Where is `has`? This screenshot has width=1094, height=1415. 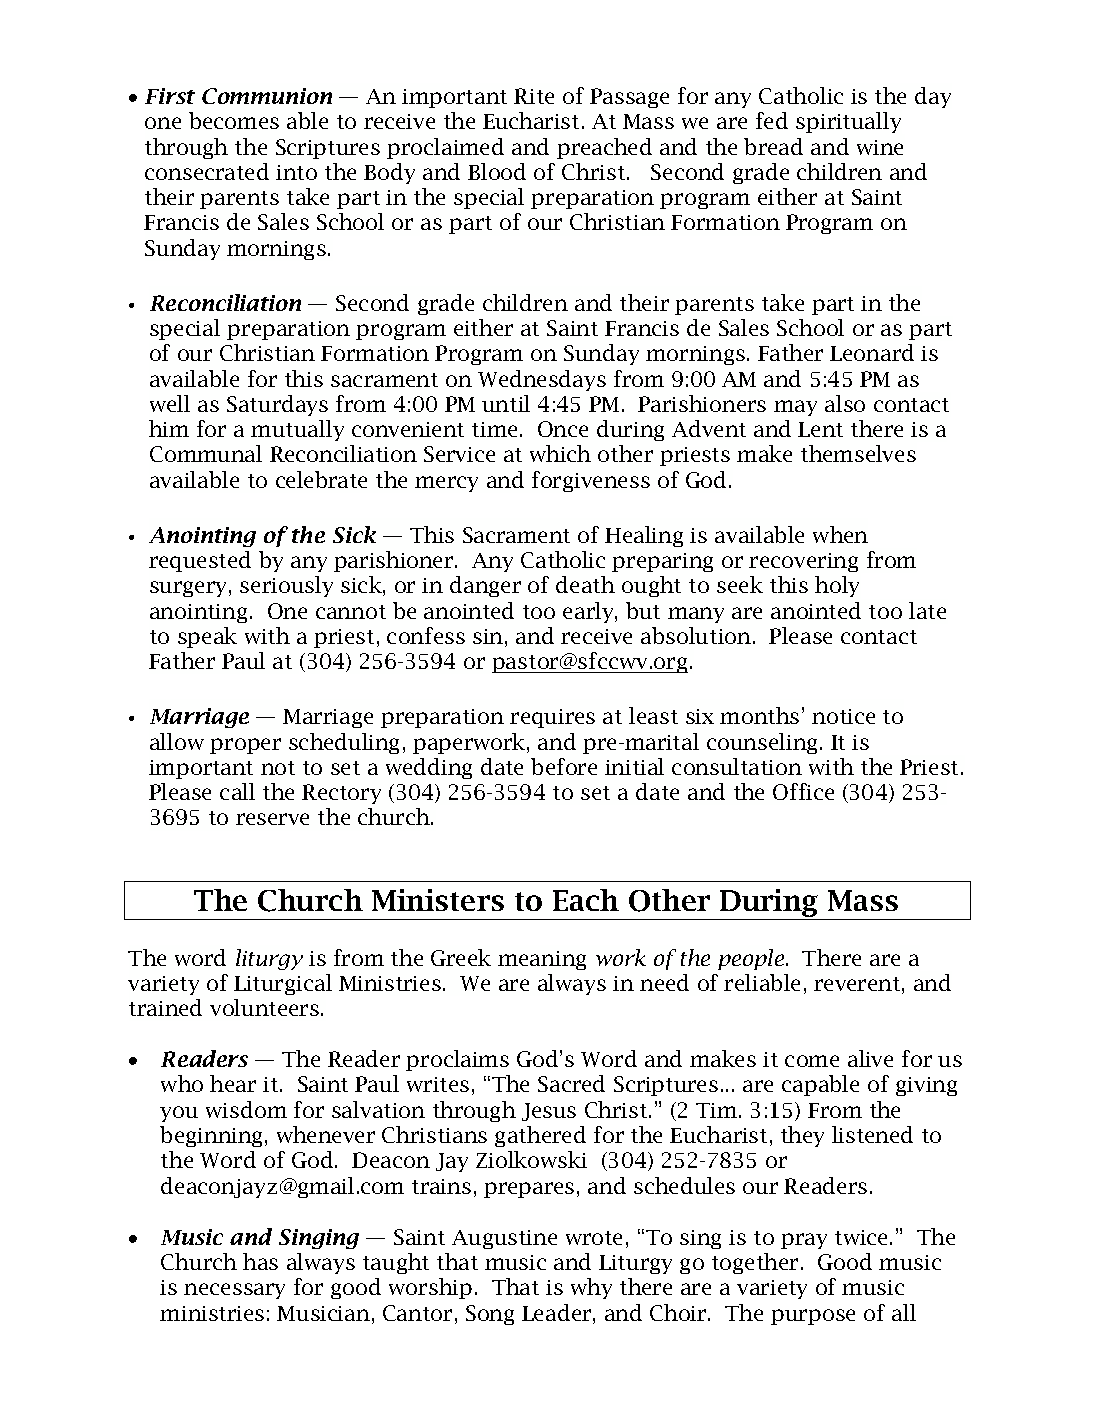 has is located at coordinates (260, 1261).
